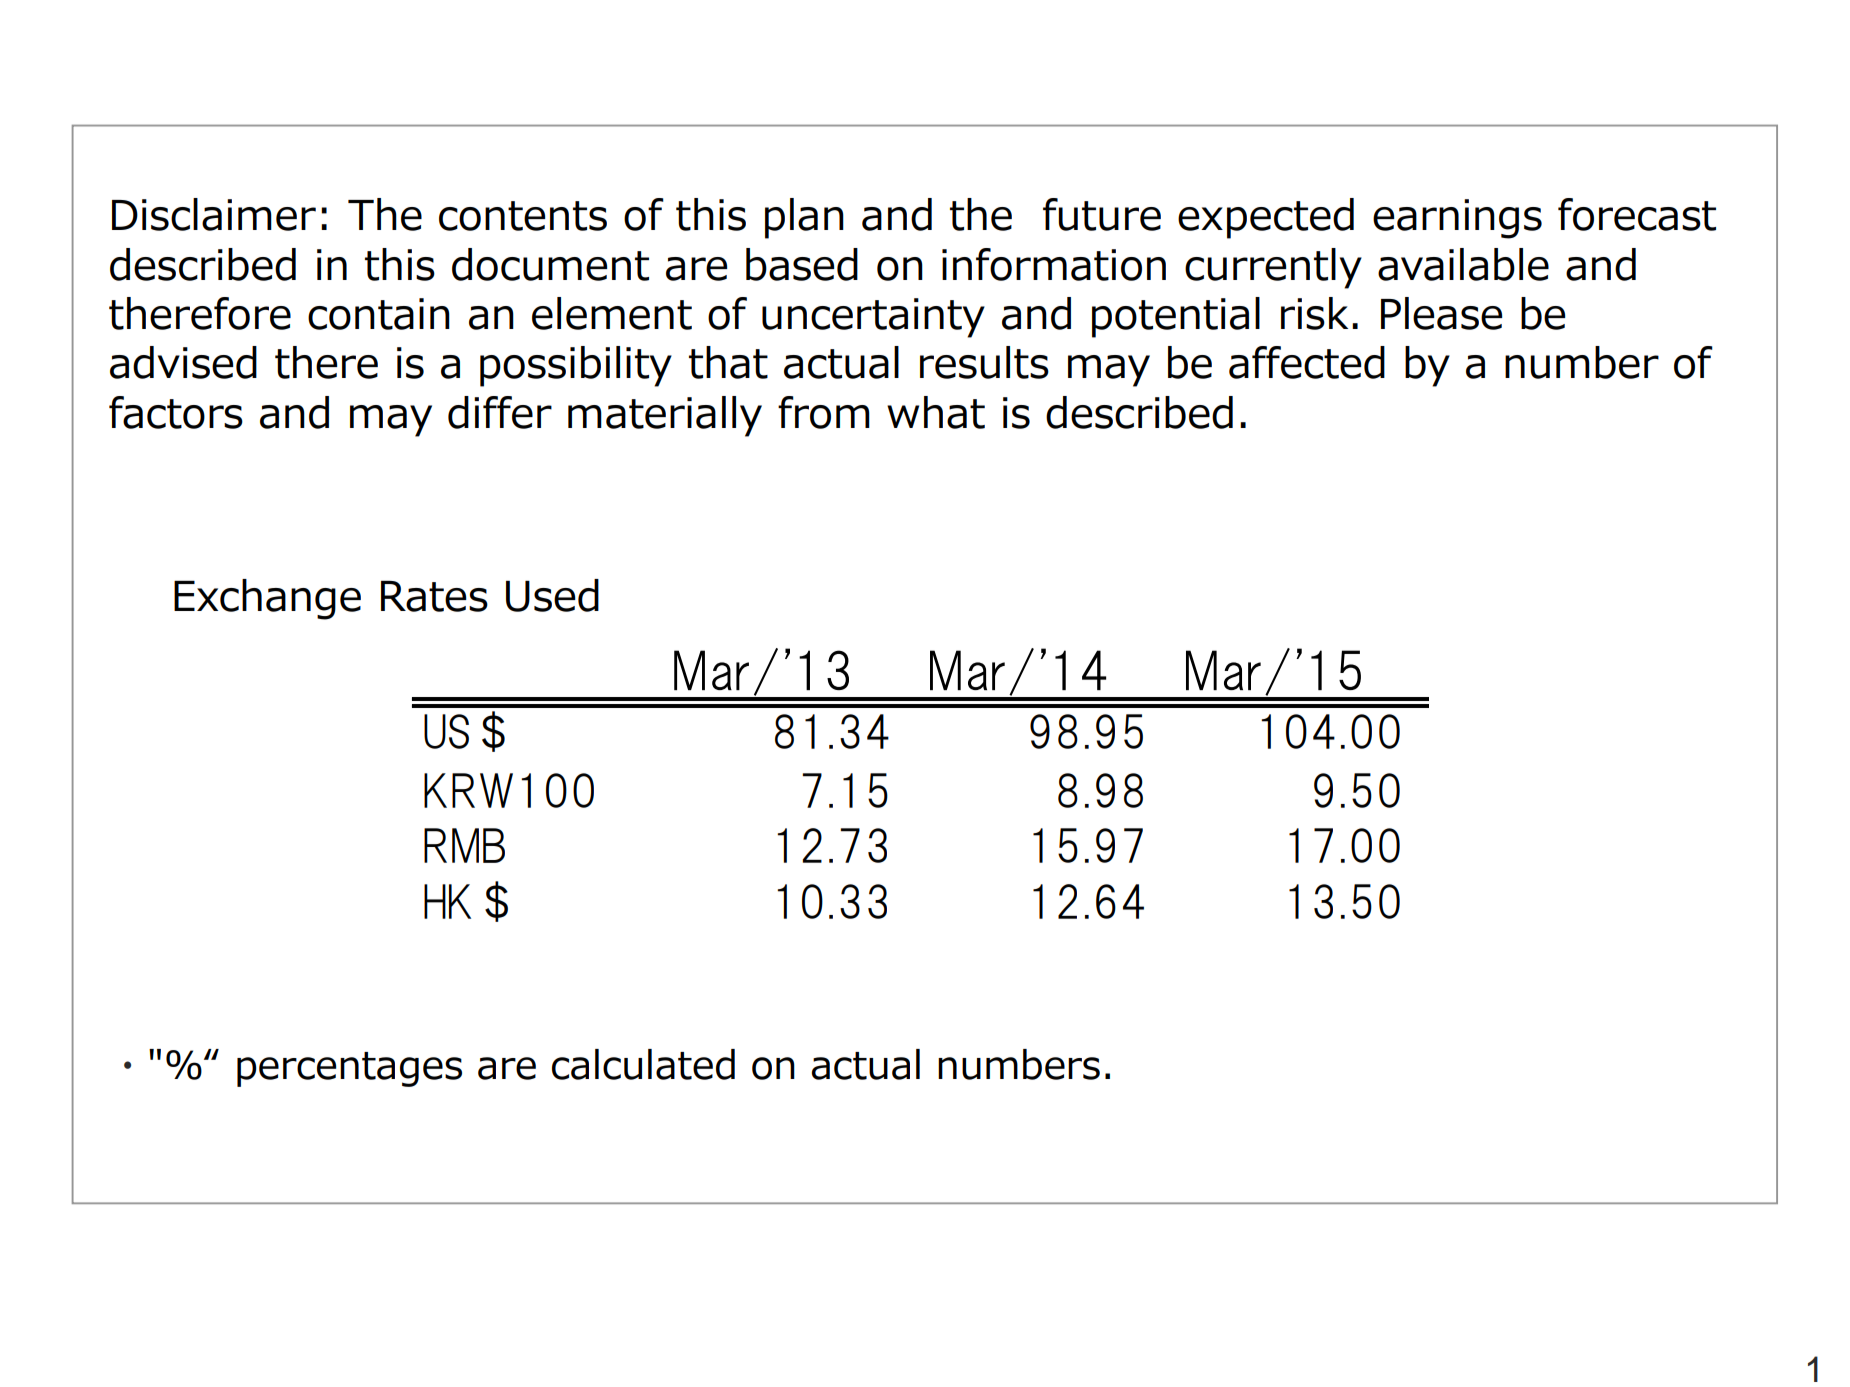  I want to click on differ, so click(500, 412).
